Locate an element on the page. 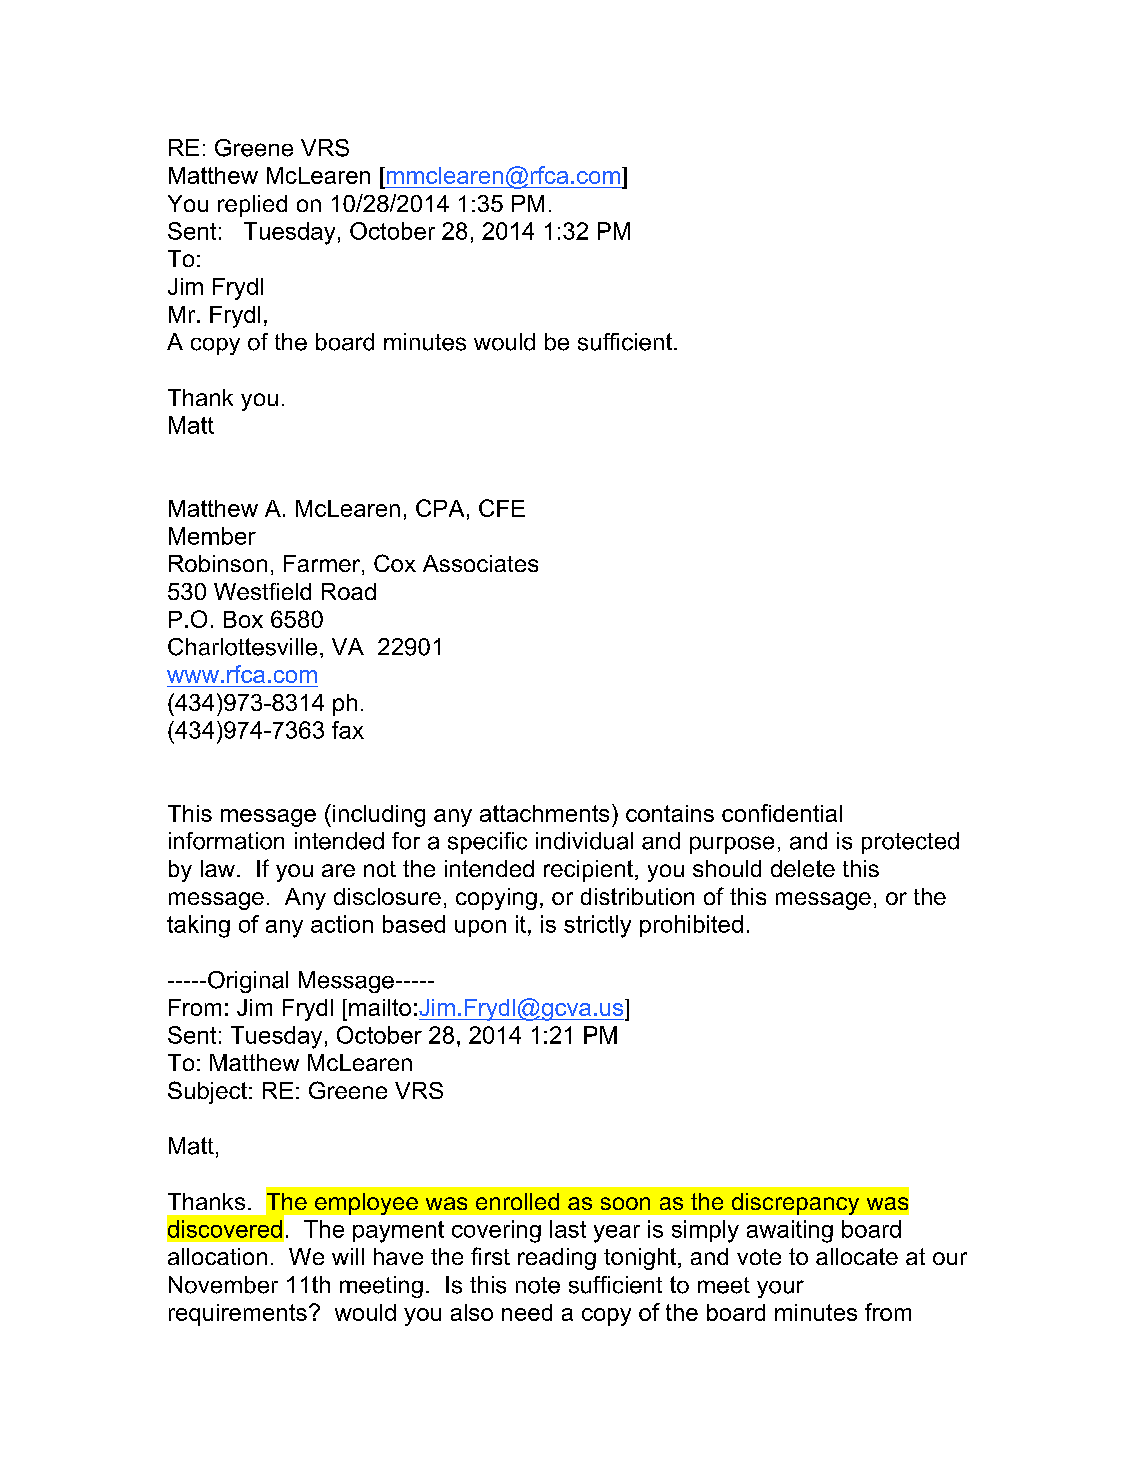  CPA is located at coordinates (440, 508).
